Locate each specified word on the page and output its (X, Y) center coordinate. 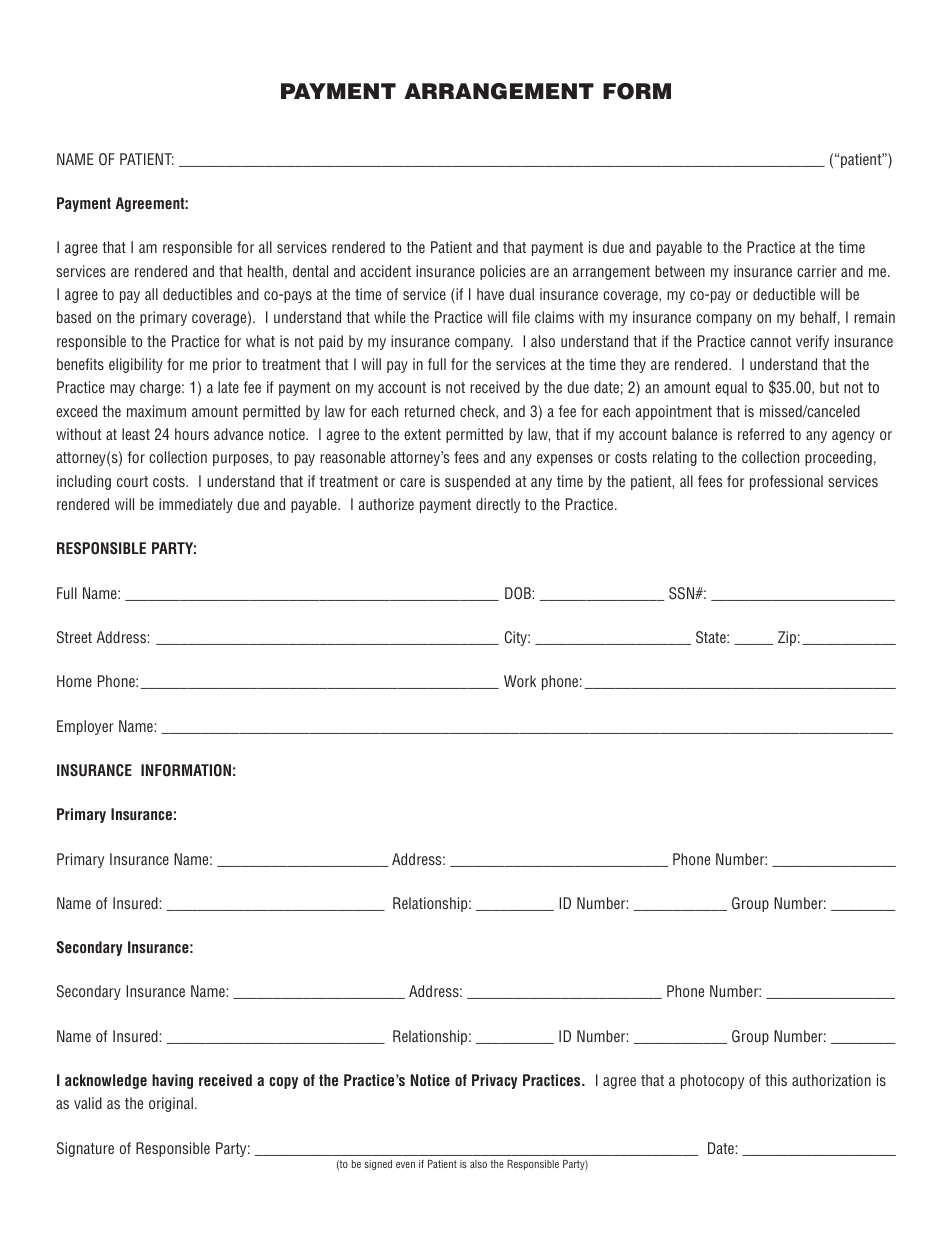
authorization (831, 1080)
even (405, 1165)
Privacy (495, 1081)
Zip (787, 638)
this (776, 1080)
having (172, 1081)
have (490, 294)
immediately (196, 505)
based (74, 317)
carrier (817, 271)
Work (520, 681)
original (171, 1104)
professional (786, 482)
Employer (85, 727)
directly (498, 505)
